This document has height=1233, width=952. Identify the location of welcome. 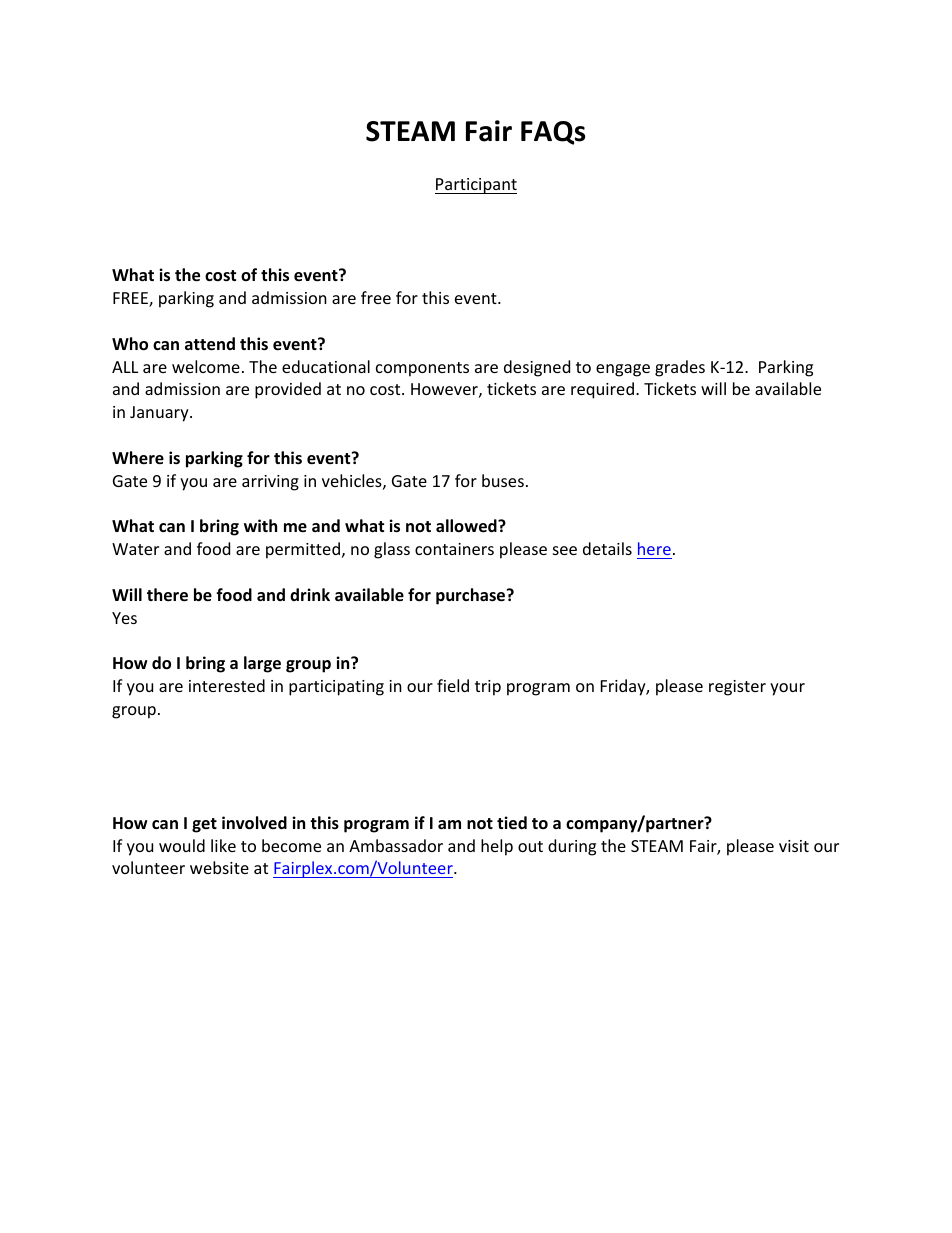
(206, 366).
